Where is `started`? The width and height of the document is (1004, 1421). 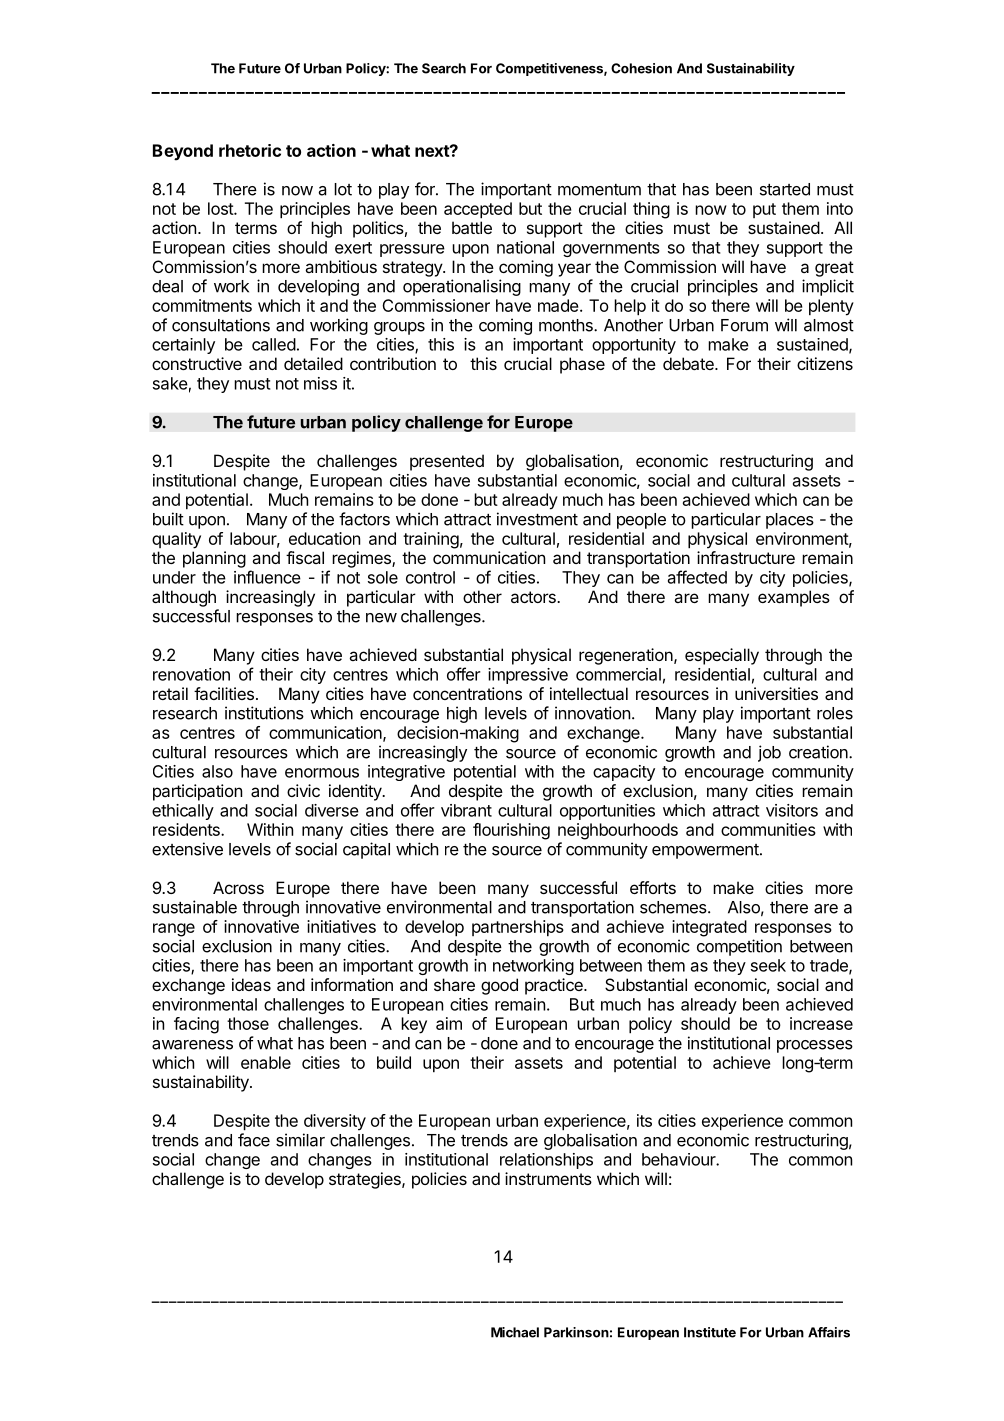
started is located at coordinates (785, 189).
